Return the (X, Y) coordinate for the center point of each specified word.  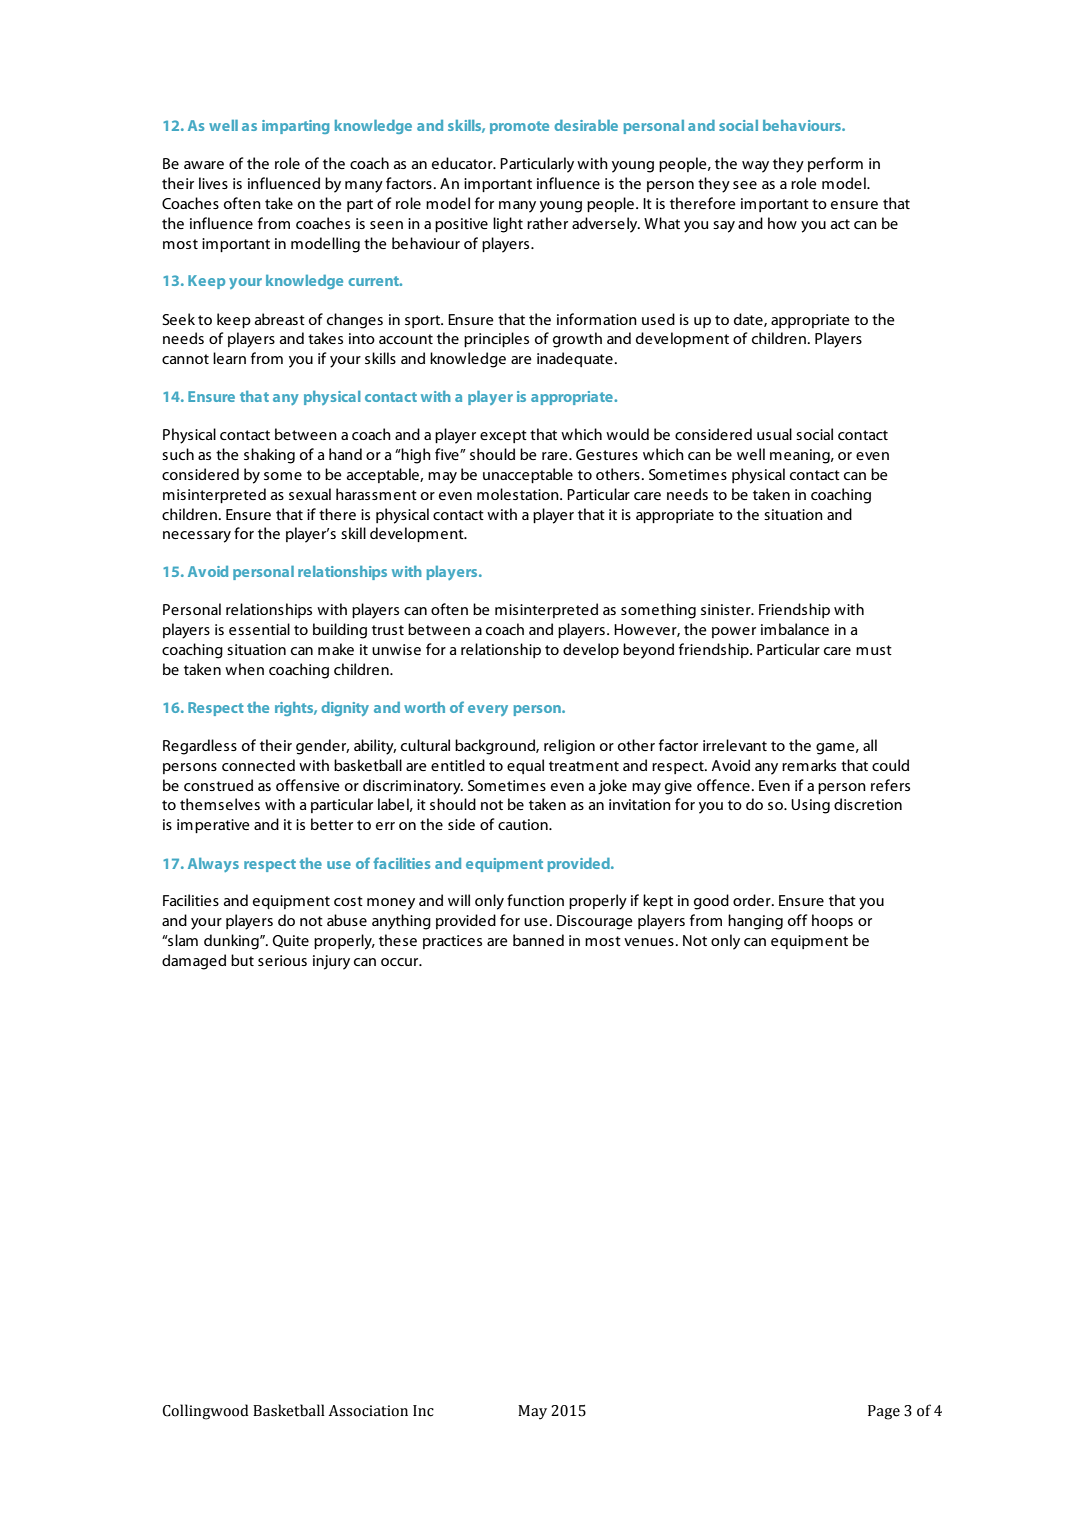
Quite (291, 941)
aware (204, 165)
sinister (727, 609)
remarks (809, 765)
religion (569, 747)
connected (258, 765)
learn (229, 358)
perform (835, 164)
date (749, 320)
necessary (197, 537)
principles (496, 339)
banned (538, 940)
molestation (519, 494)
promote (519, 127)
